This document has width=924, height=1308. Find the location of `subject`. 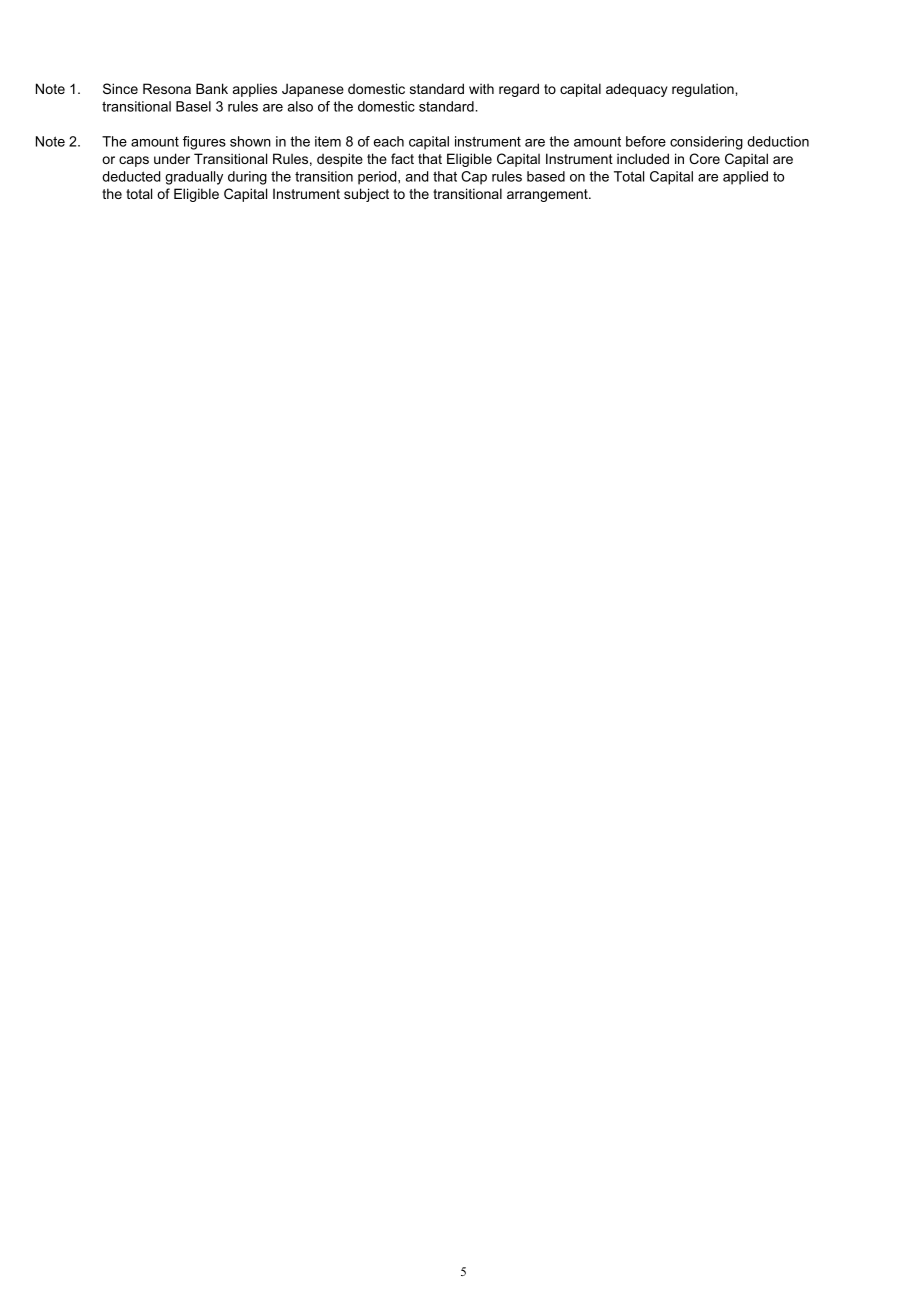

subject is located at coordinates (366, 195).
